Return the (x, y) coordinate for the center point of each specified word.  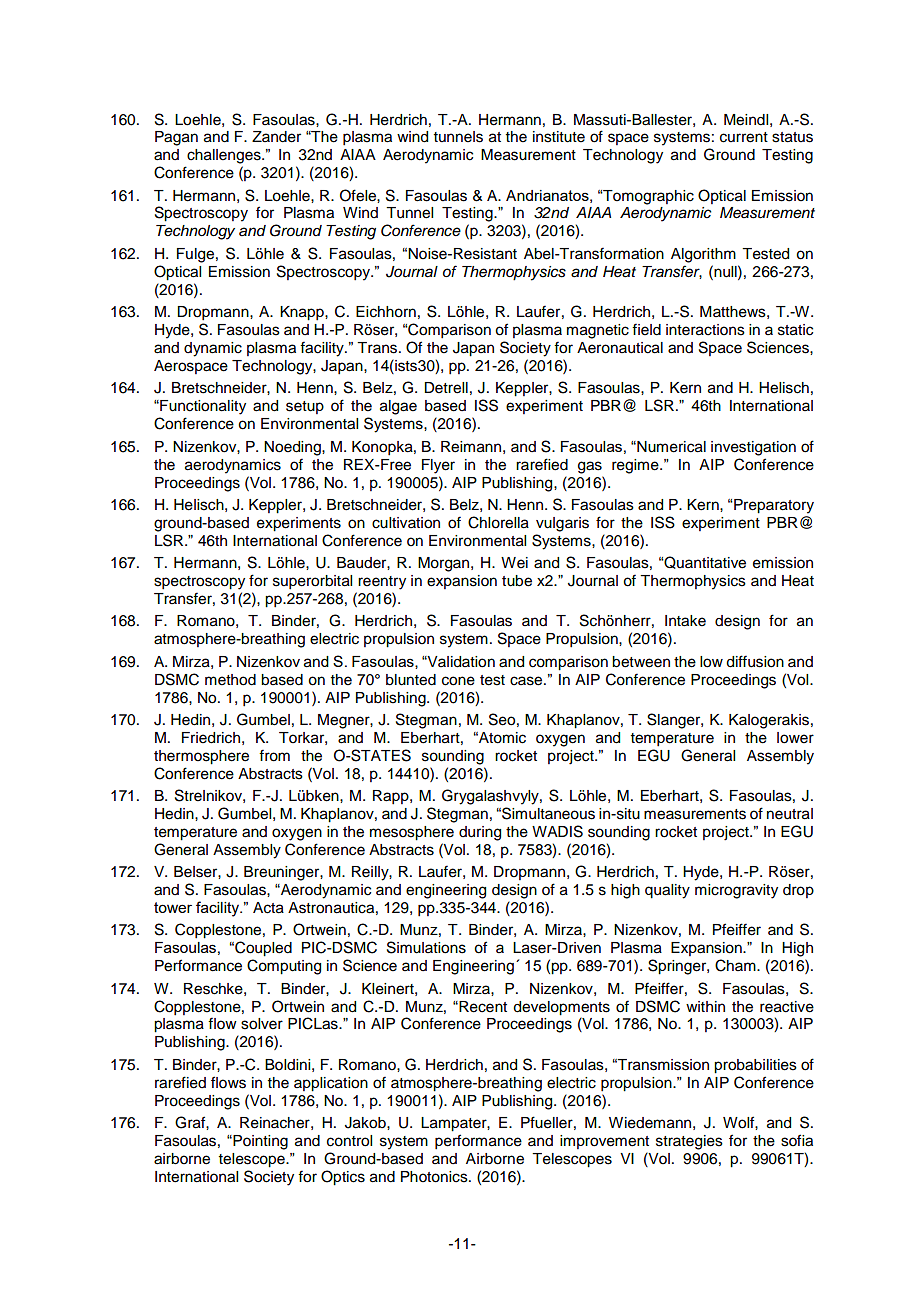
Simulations (426, 947)
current (744, 137)
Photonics (435, 1177)
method (230, 680)
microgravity (736, 891)
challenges (225, 156)
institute (559, 137)
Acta (268, 908)
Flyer (438, 466)
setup (305, 407)
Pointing (259, 1142)
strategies (689, 1142)
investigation (753, 448)
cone (458, 681)
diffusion (755, 661)
